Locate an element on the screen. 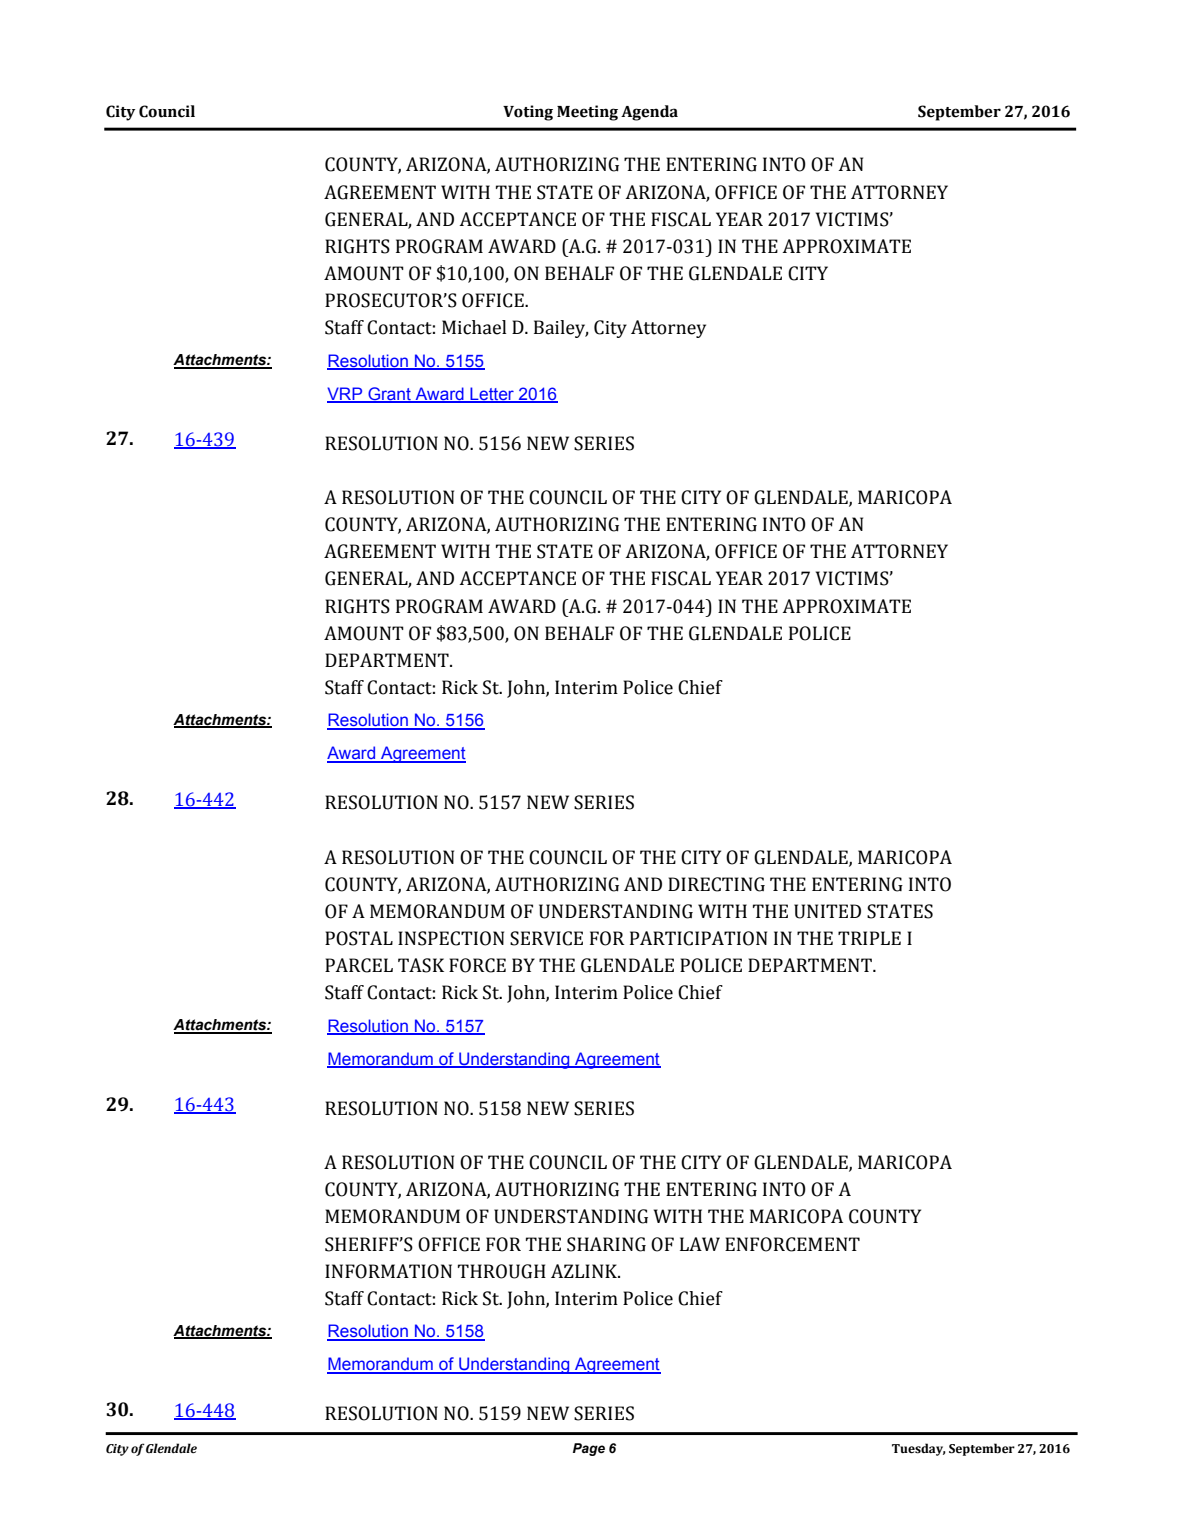  Grant is located at coordinates (389, 394).
